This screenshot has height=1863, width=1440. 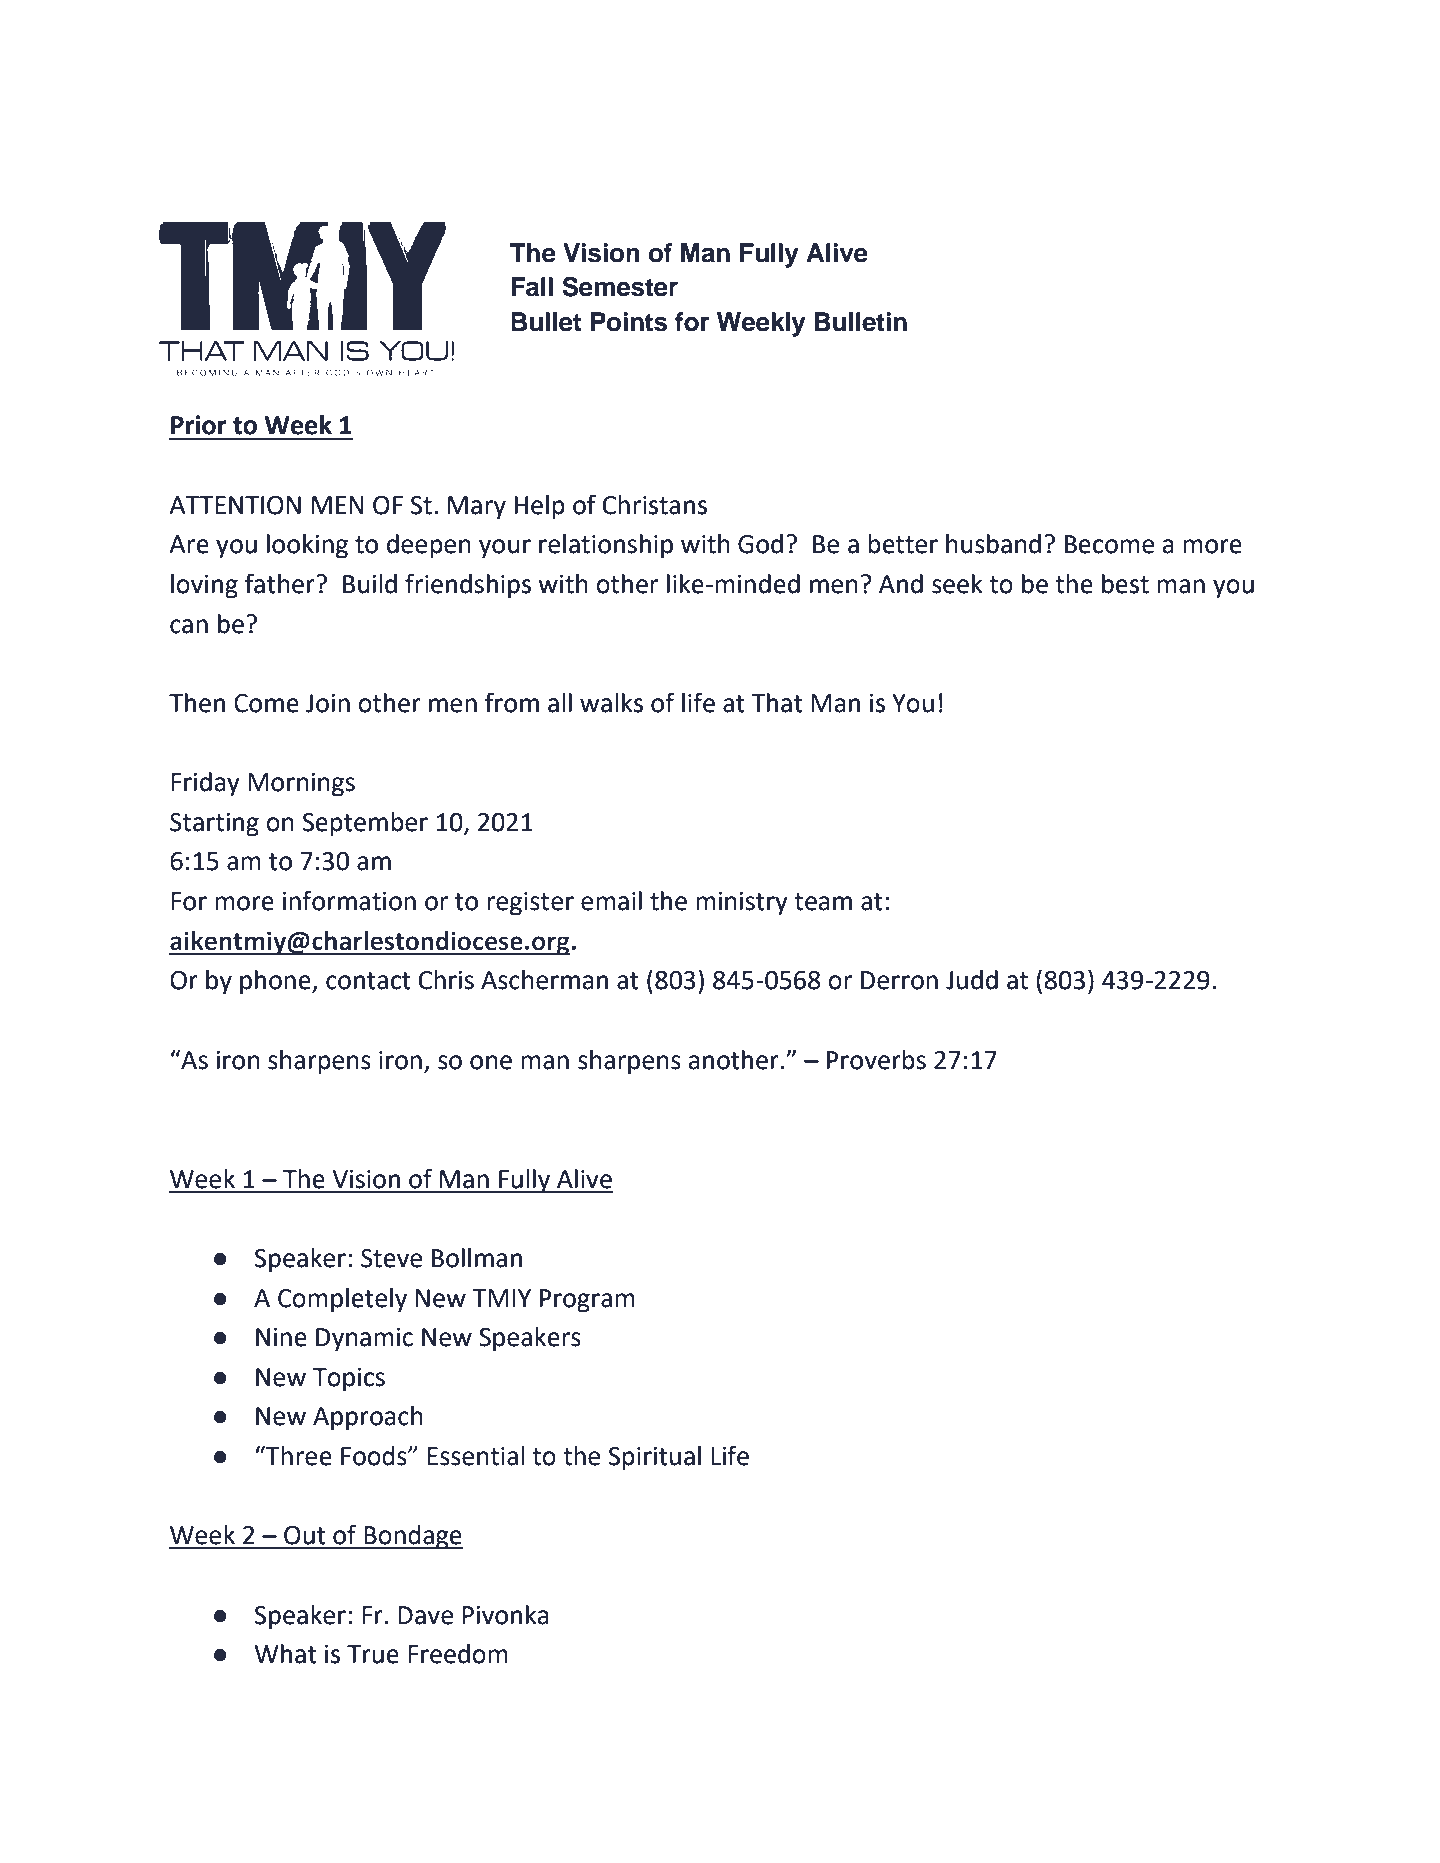 I want to click on Points, so click(x=629, y=322).
